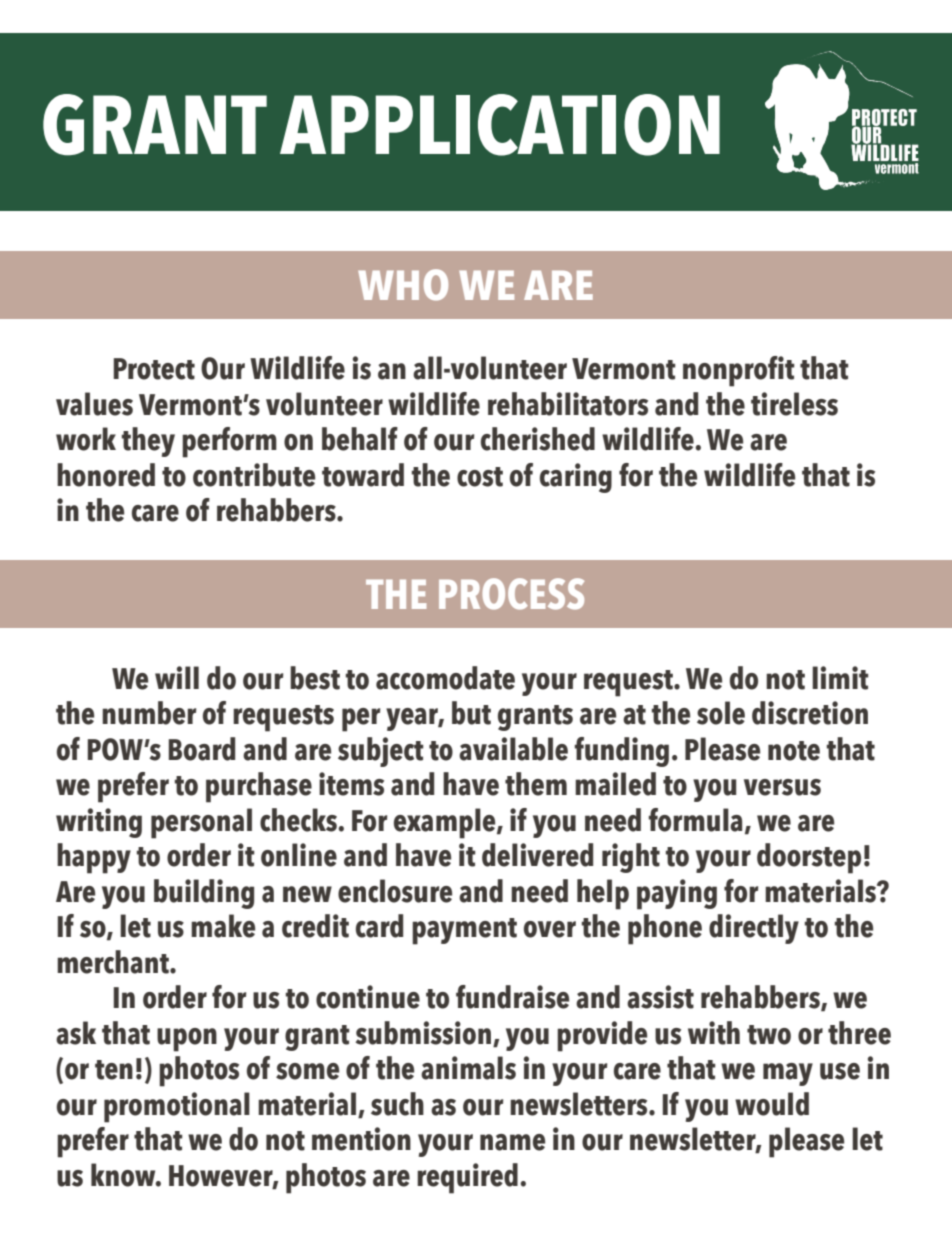  What do you see at coordinates (536, 784) in the screenshot?
I see `them` at bounding box center [536, 784].
